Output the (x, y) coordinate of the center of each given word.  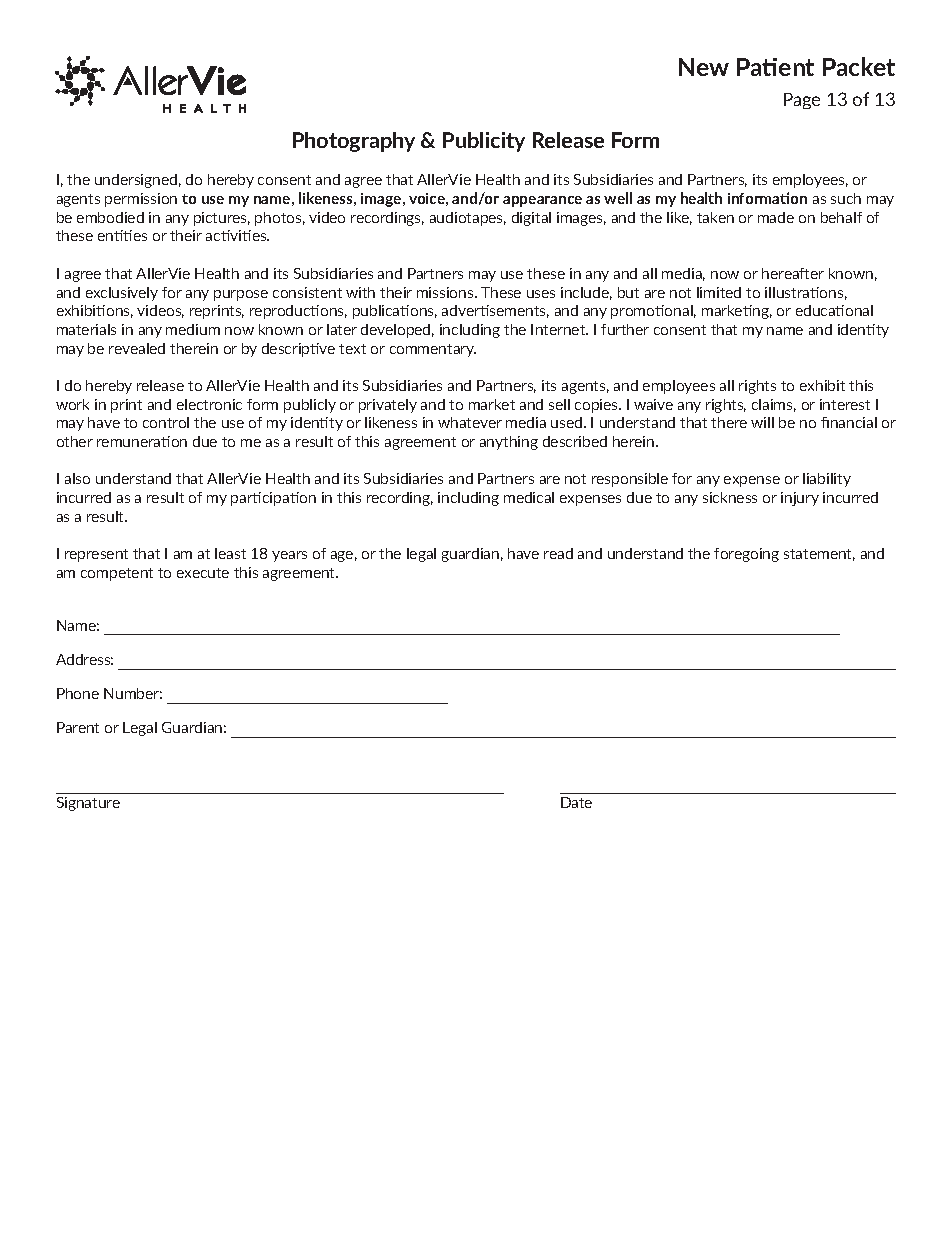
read (558, 553)
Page (802, 101)
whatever (470, 422)
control (166, 422)
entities (122, 235)
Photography (354, 142)
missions (446, 292)
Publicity (484, 142)
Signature (88, 804)
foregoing (746, 555)
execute (203, 573)
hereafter (793, 273)
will (762, 422)
